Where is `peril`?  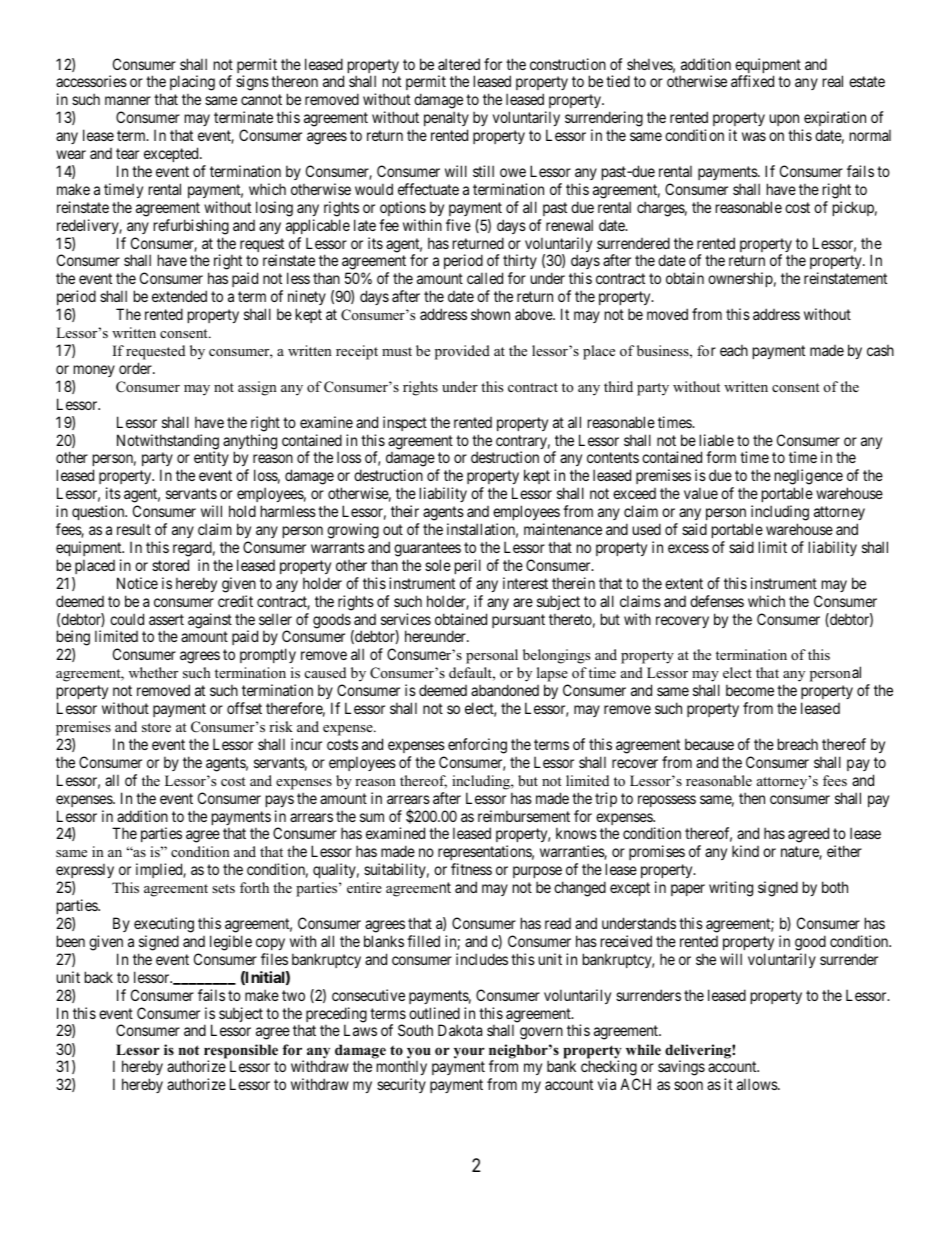
peril is located at coordinates (468, 566).
